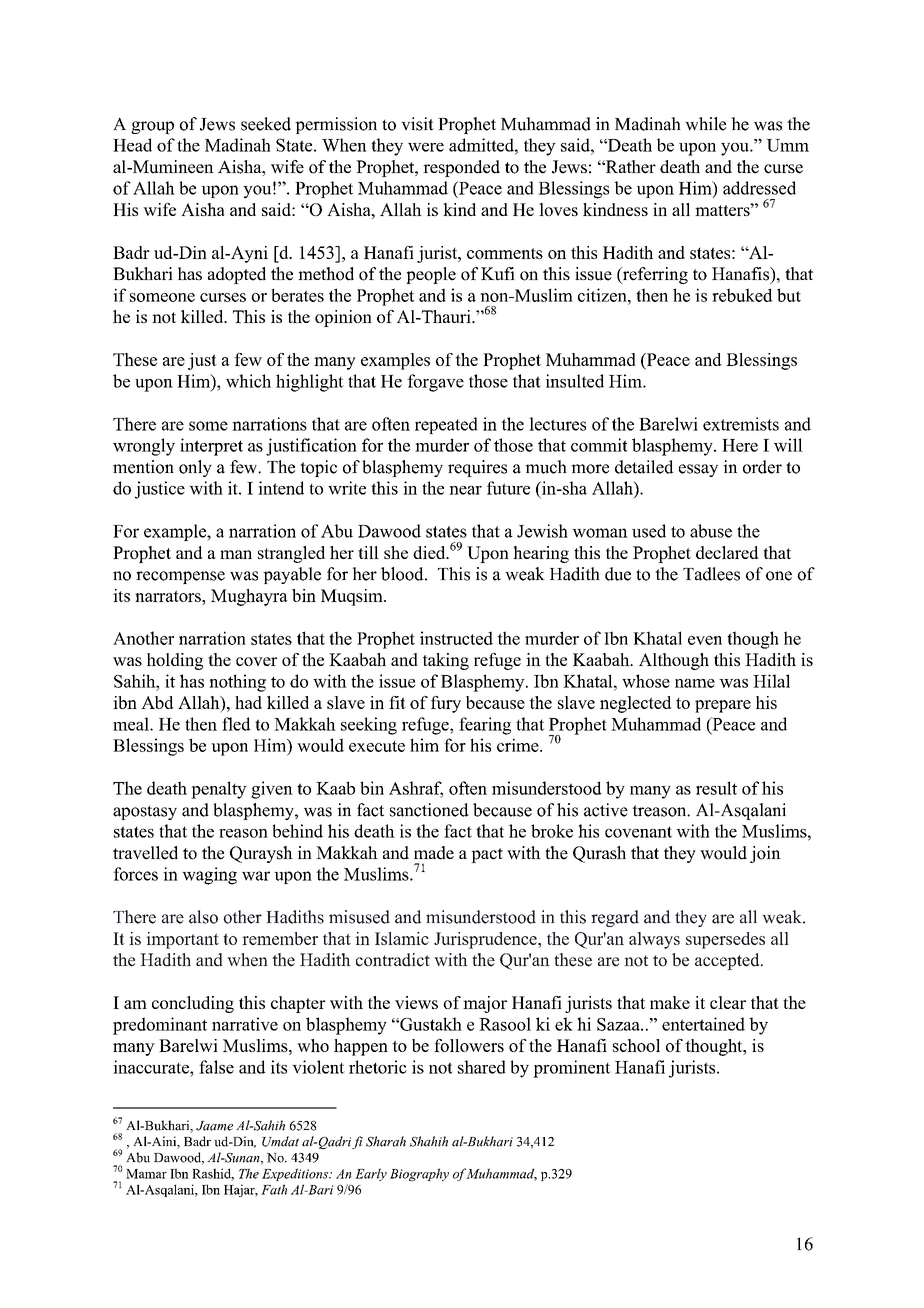 This document has width=924, height=1308. I want to click on responded, so click(461, 168).
